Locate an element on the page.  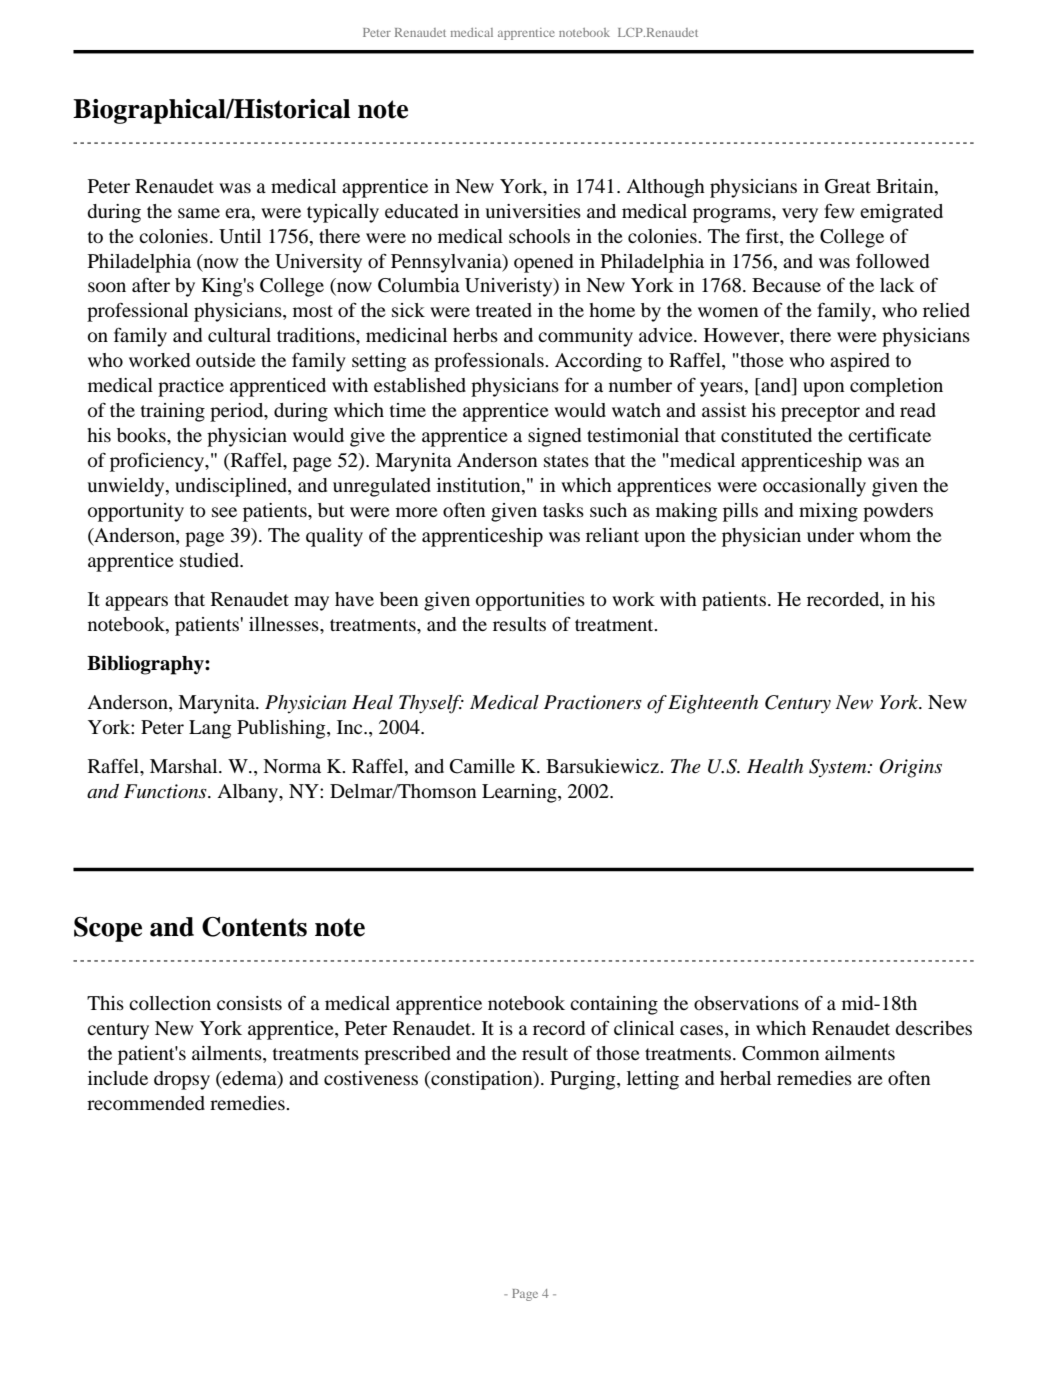
dropsy is located at coordinates (182, 1080).
